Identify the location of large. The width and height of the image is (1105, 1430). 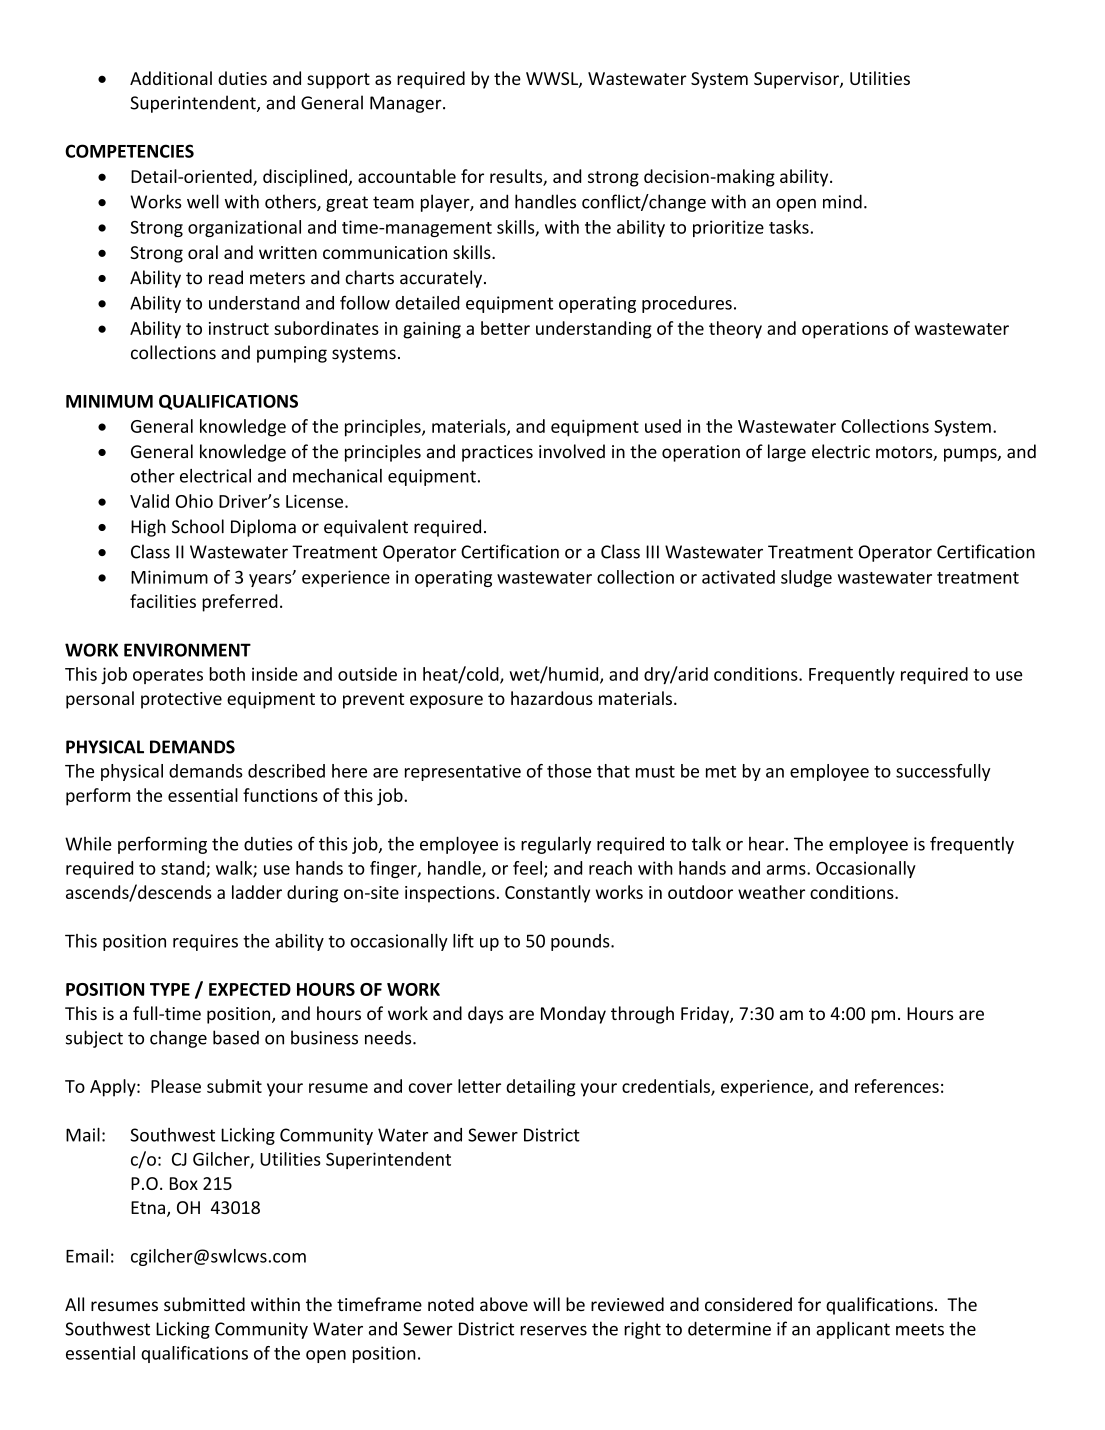
(787, 453).
